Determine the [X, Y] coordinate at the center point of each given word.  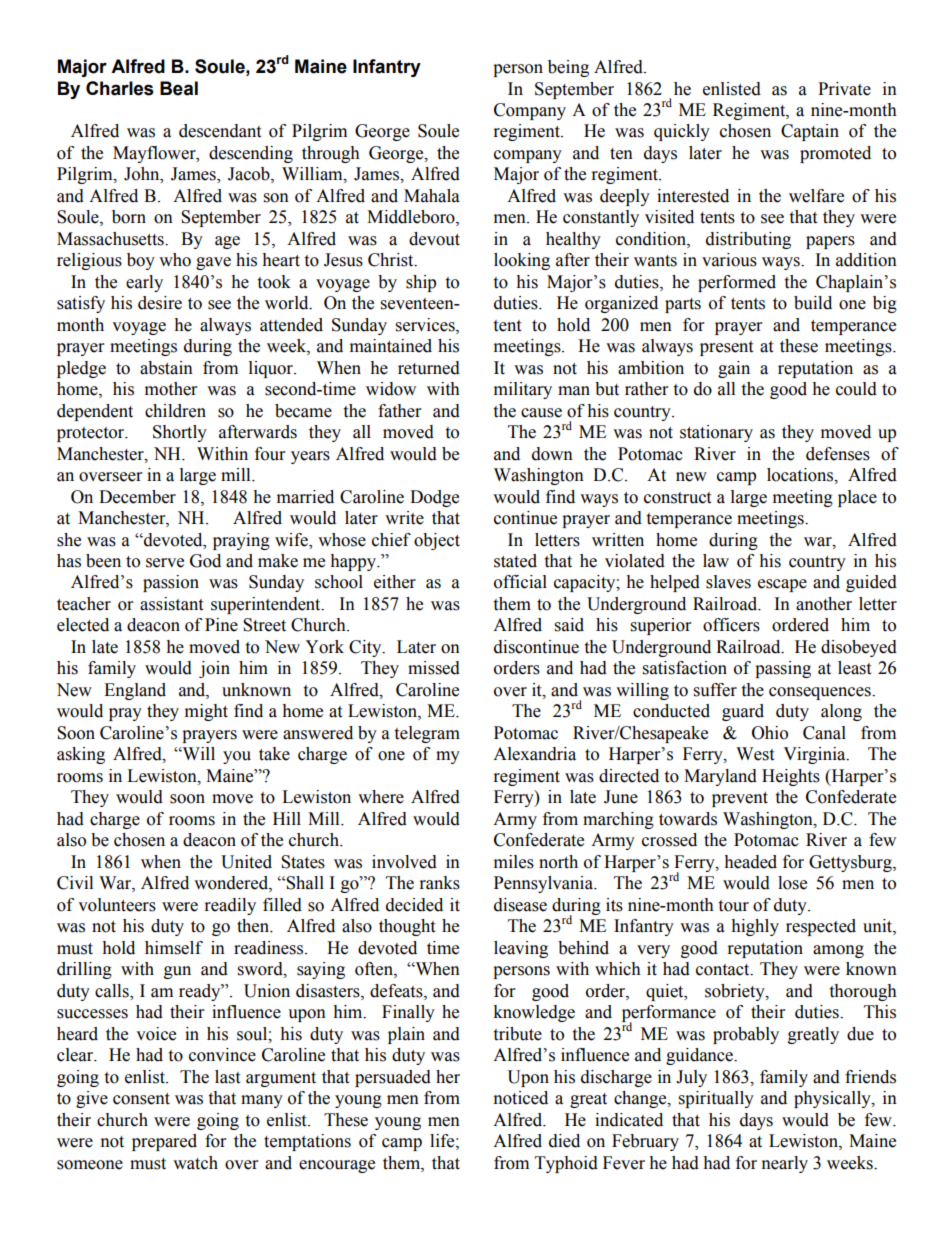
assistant [171, 604]
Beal [179, 88]
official [520, 582]
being [568, 68]
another [824, 604]
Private [844, 89]
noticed [521, 1098]
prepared [164, 1142]
